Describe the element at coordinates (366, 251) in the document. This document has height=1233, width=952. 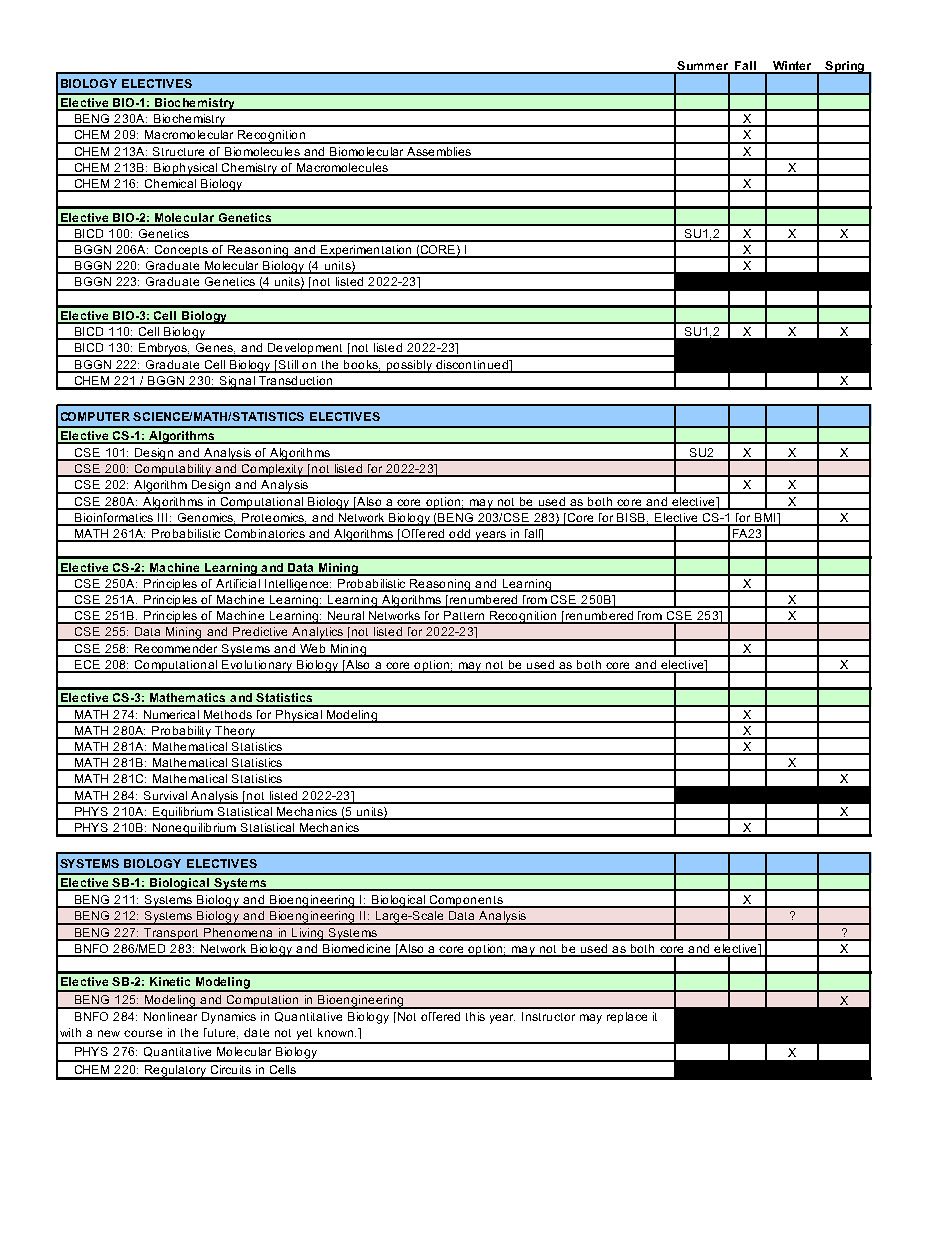
I see `Experimentation` at that location.
